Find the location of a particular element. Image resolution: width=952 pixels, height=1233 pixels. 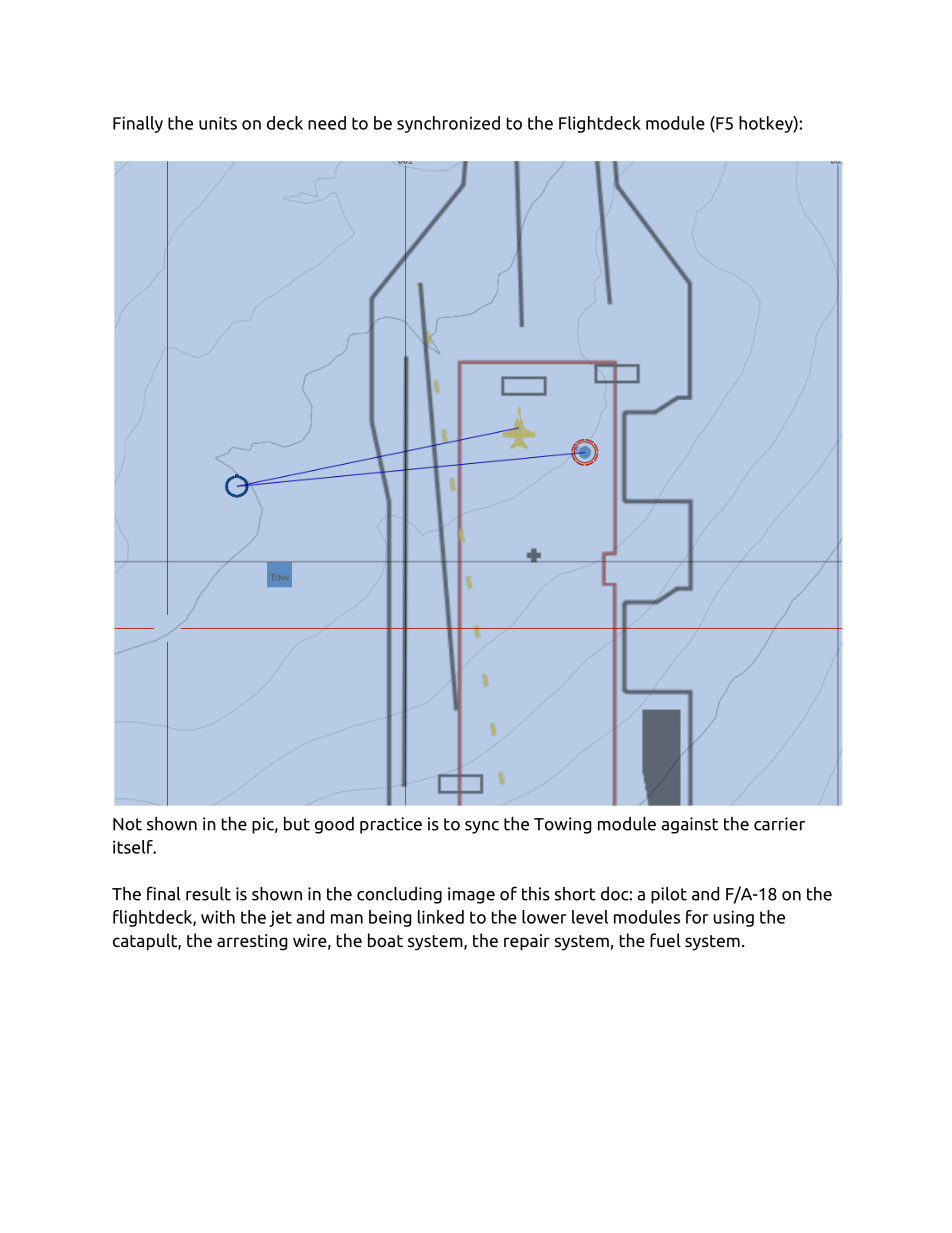

but is located at coordinates (297, 824).
